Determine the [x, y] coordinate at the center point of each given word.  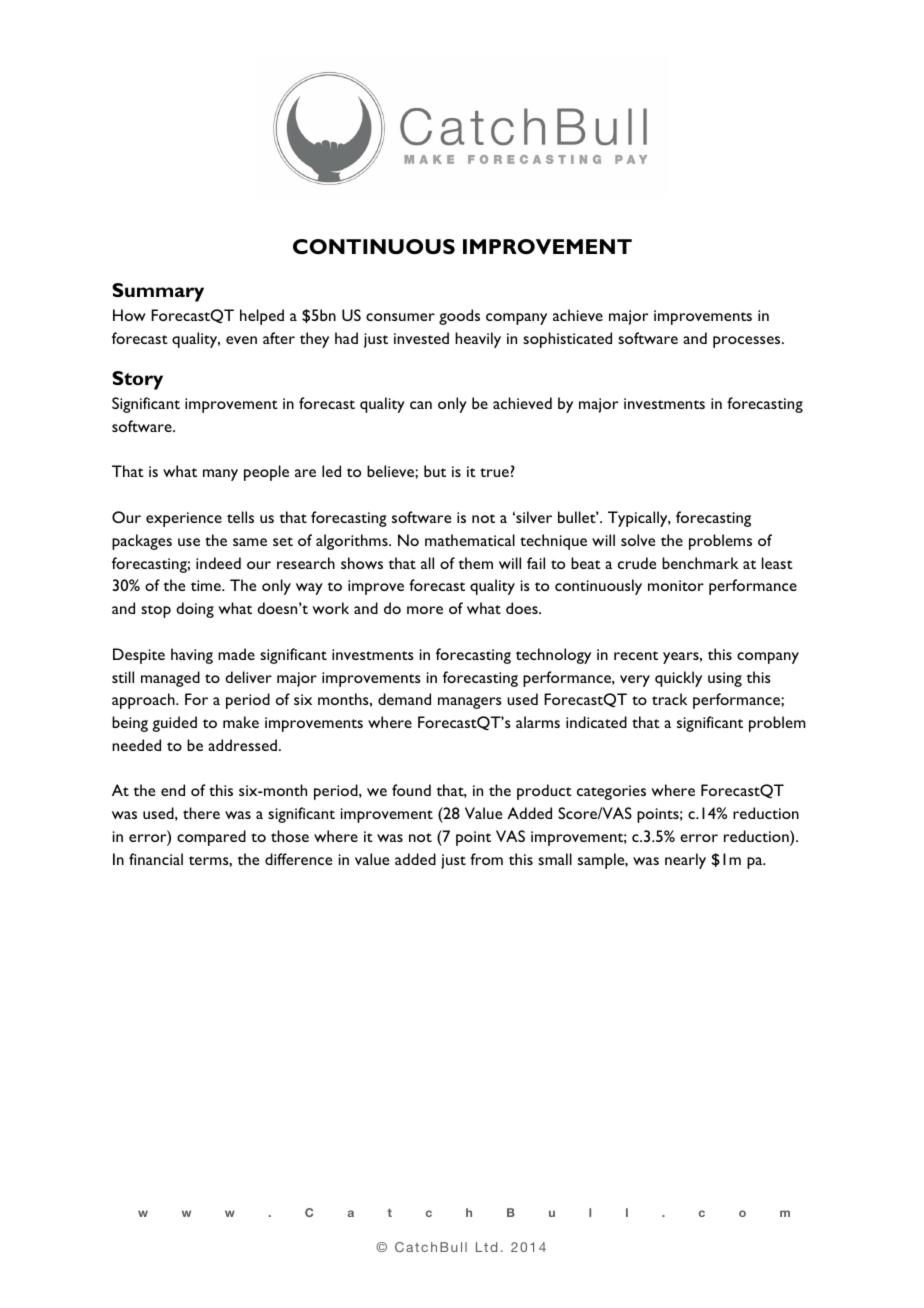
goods [459, 317]
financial [156, 859]
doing [195, 610]
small [555, 859]
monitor [676, 585]
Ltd [486, 1247]
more [425, 610]
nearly [685, 861]
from [486, 859]
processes [748, 342]
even [241, 340]
